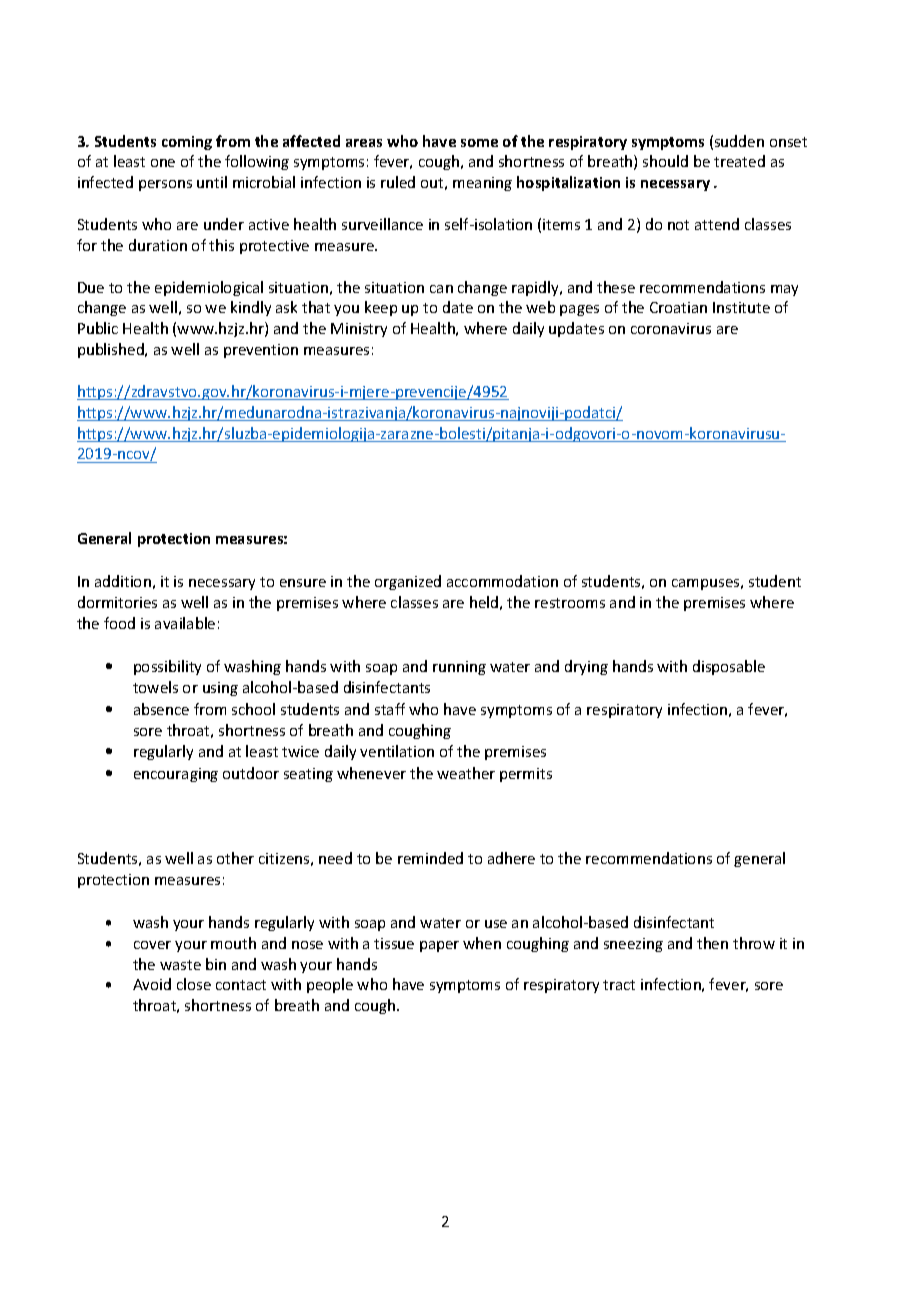 This document has height=1308, width=924. What do you see at coordinates (180, 965) in the document?
I see `waste` at bounding box center [180, 965].
